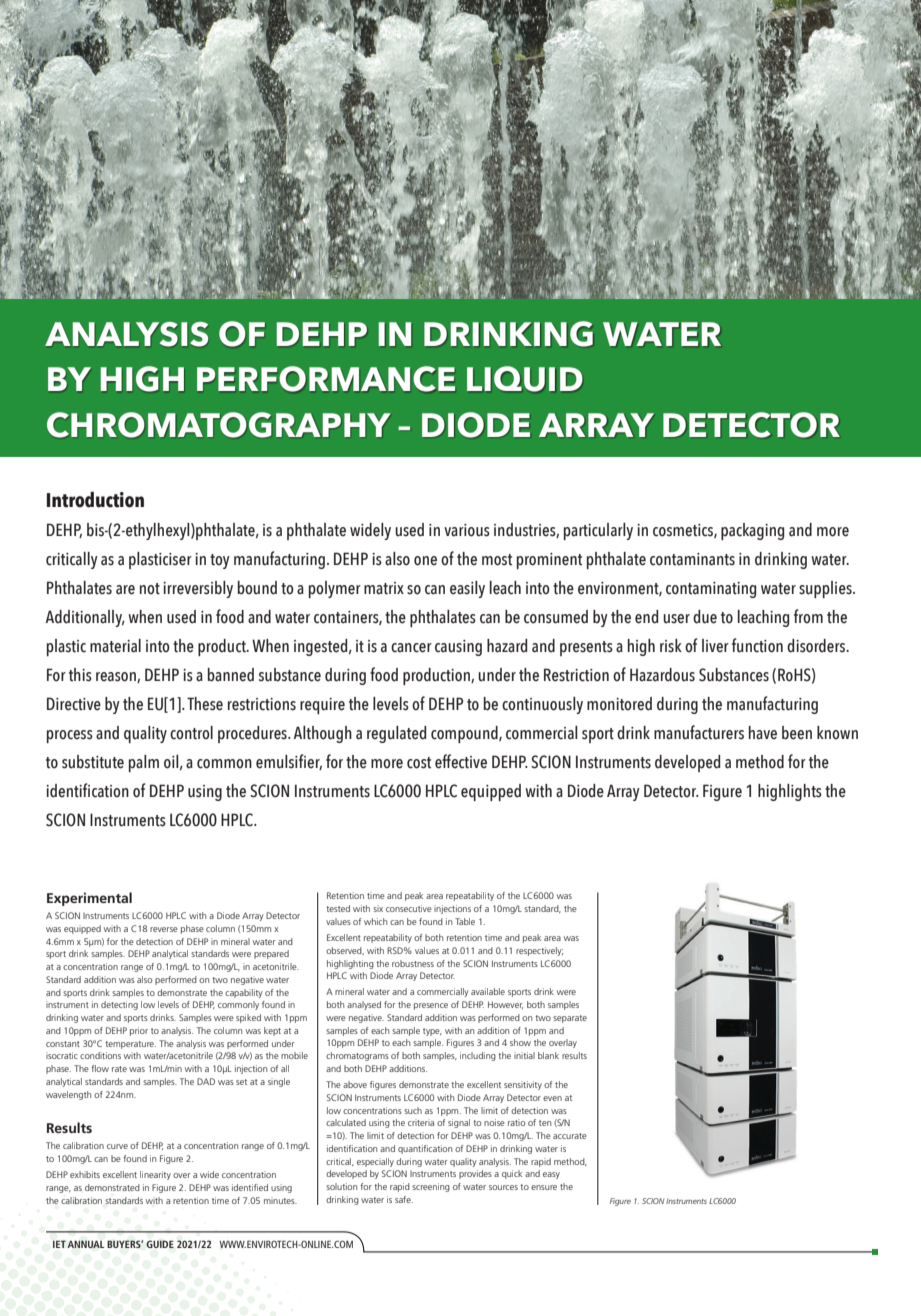  I want to click on easy, so click(551, 1175).
